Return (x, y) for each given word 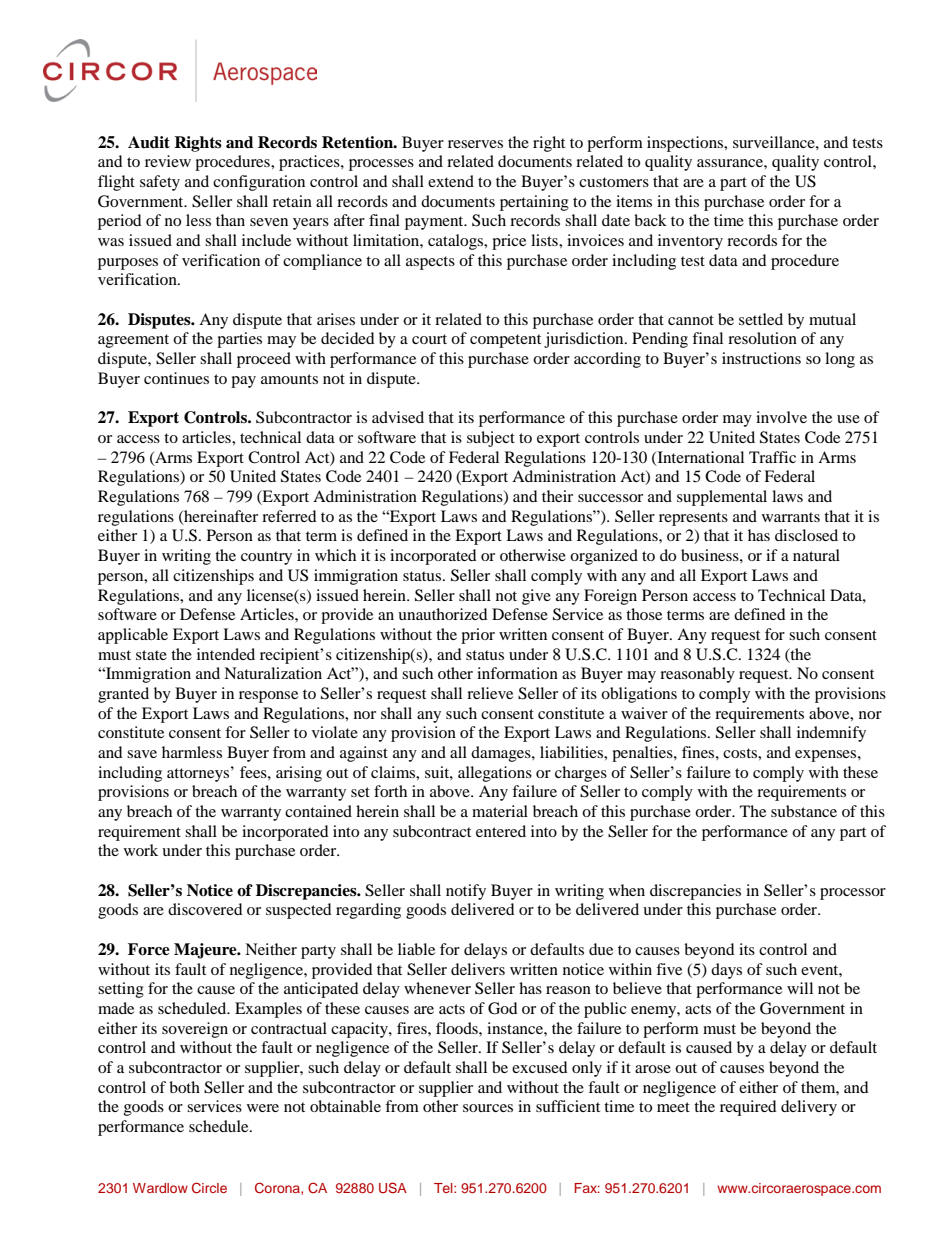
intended (226, 654)
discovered (205, 909)
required (748, 1108)
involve (781, 417)
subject (491, 439)
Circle (209, 1188)
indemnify (831, 734)
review (168, 161)
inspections (686, 144)
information (517, 673)
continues (176, 378)
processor (853, 894)
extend (451, 181)
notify (466, 892)
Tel (444, 1188)
